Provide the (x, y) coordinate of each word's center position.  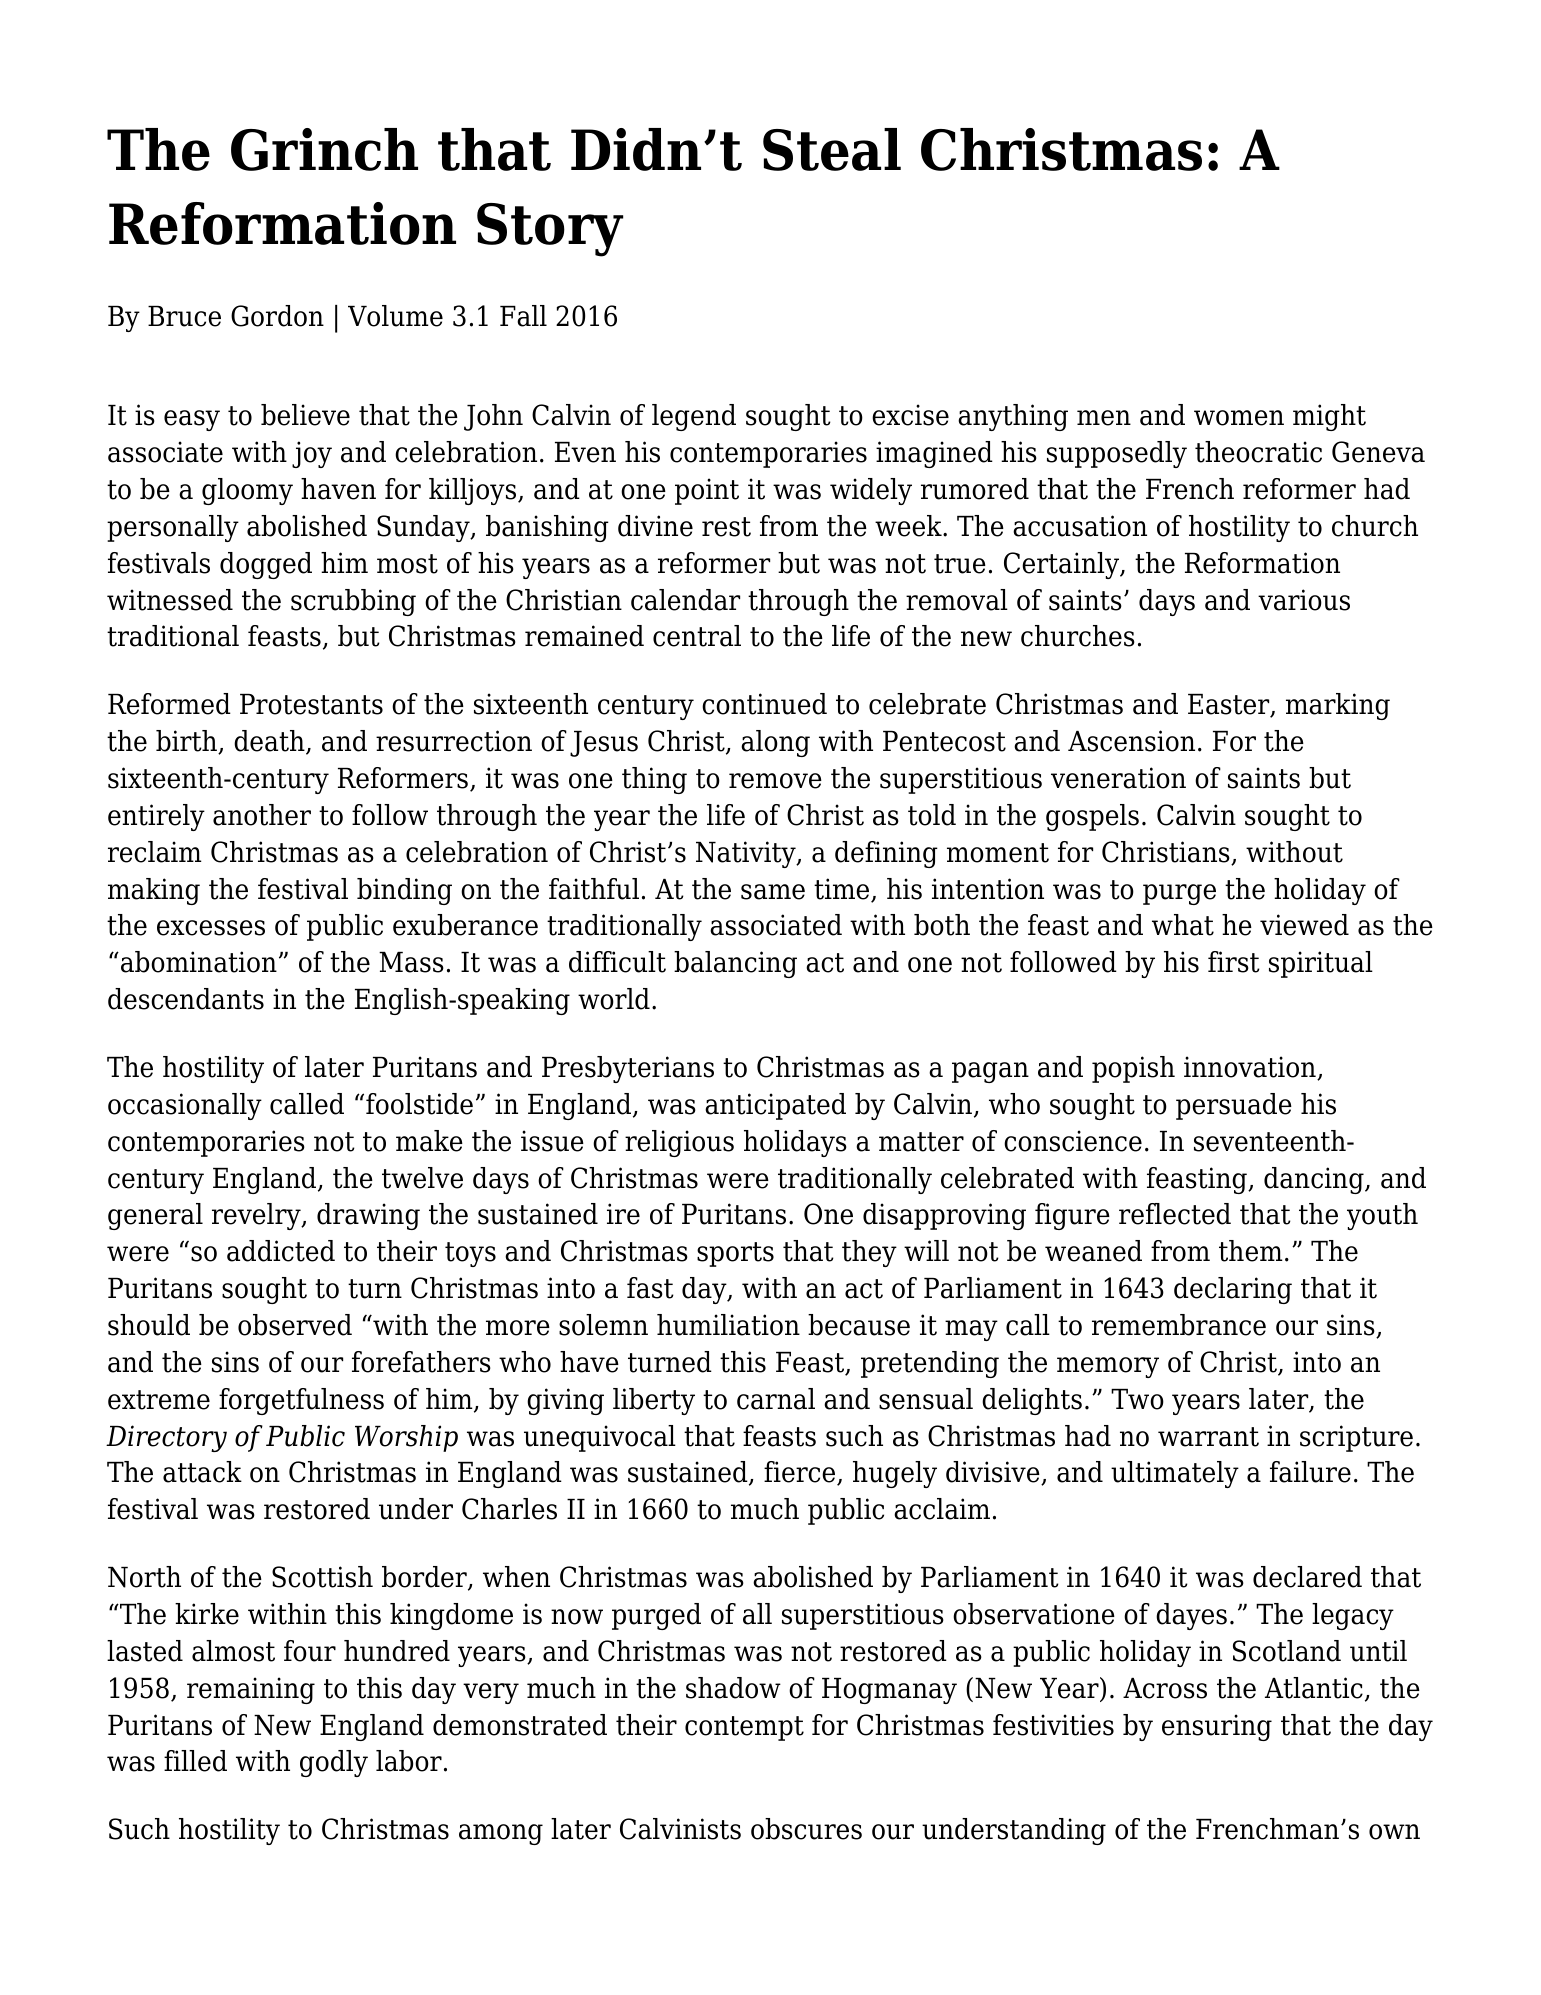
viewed (1304, 925)
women (1239, 418)
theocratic (1258, 452)
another (262, 815)
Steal (832, 149)
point (707, 491)
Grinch (324, 149)
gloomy (247, 491)
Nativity (747, 854)
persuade (1234, 1106)
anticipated (775, 1106)
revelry (257, 1216)
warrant (1208, 1437)
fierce (801, 1473)
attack (202, 1472)
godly (334, 1763)
